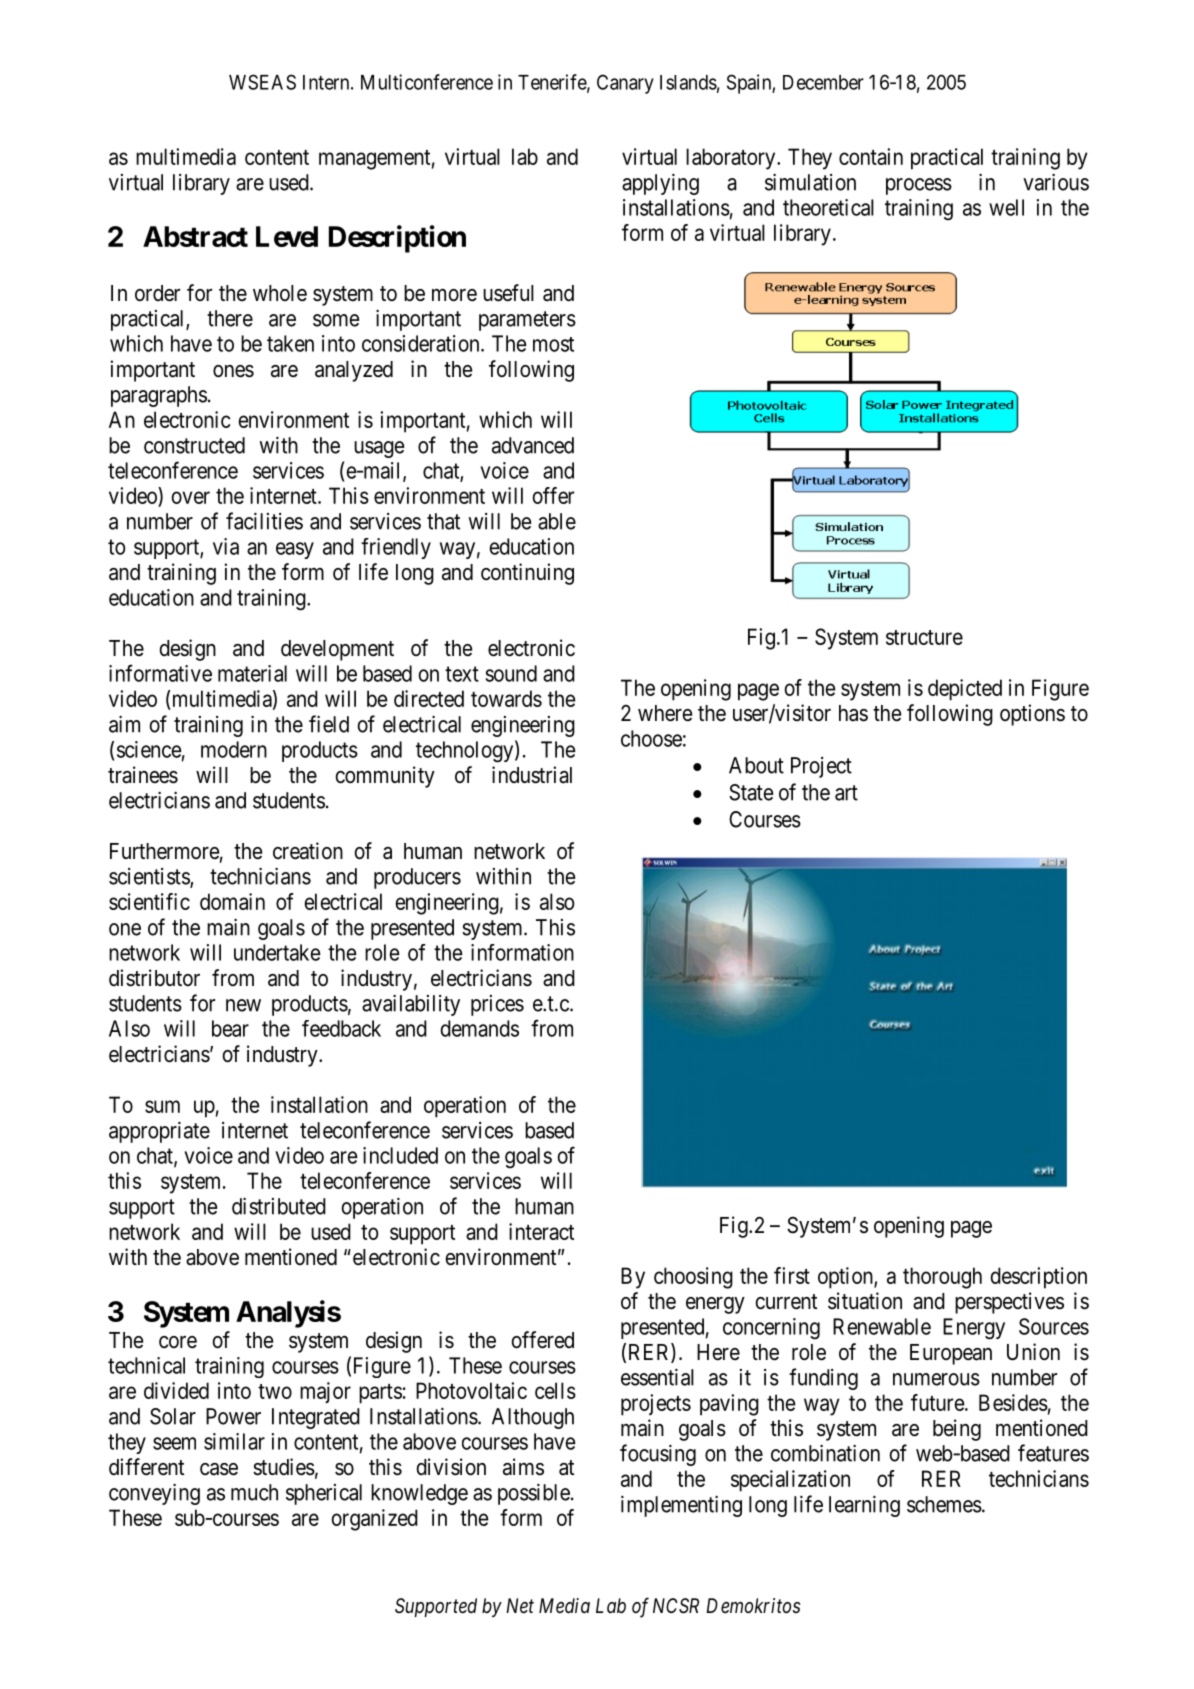 The image size is (1194, 1689). Describe the element at coordinates (532, 775) in the screenshot. I see `industrial` at that location.
